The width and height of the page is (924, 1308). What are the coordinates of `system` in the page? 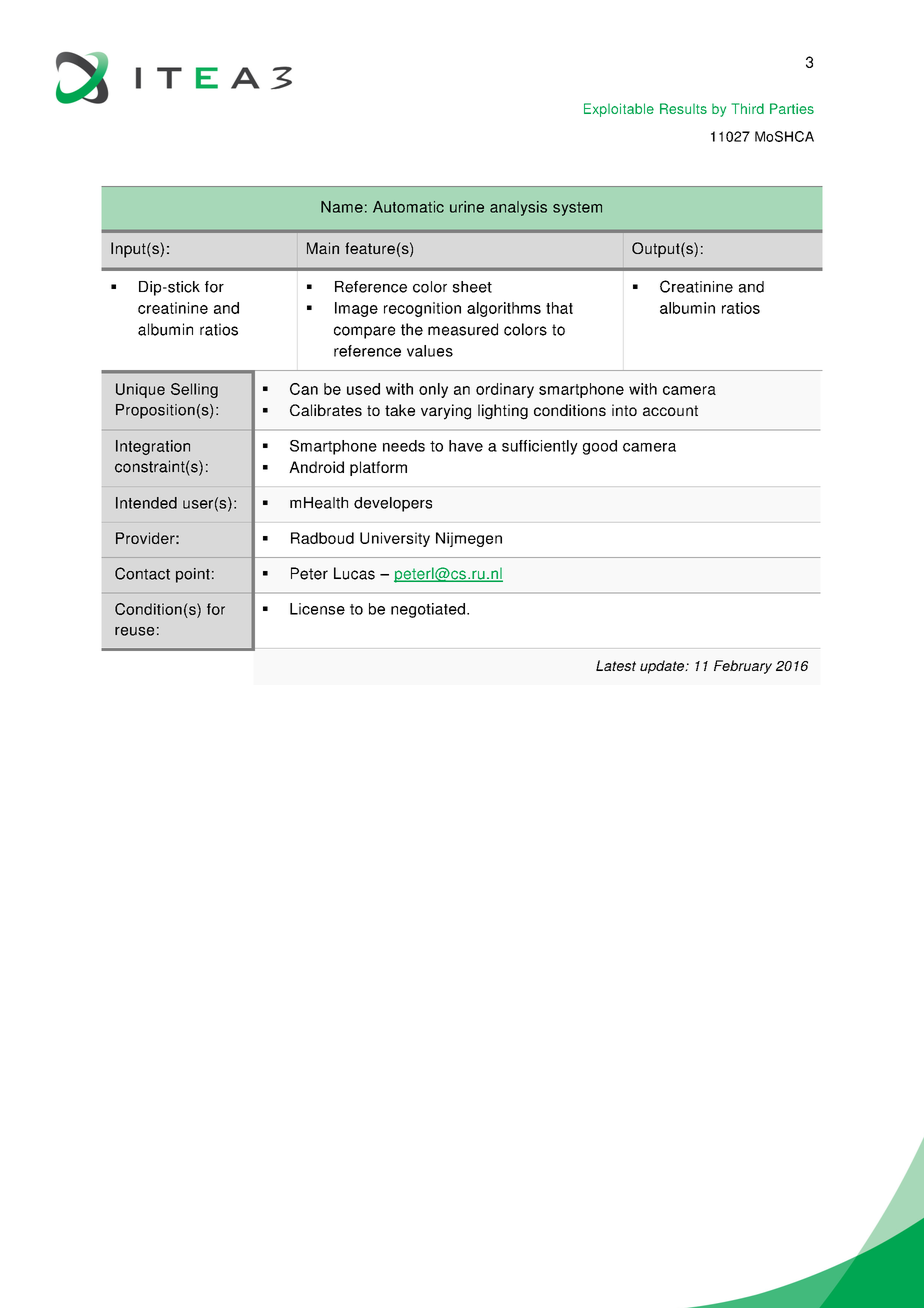 It's located at (577, 209).
